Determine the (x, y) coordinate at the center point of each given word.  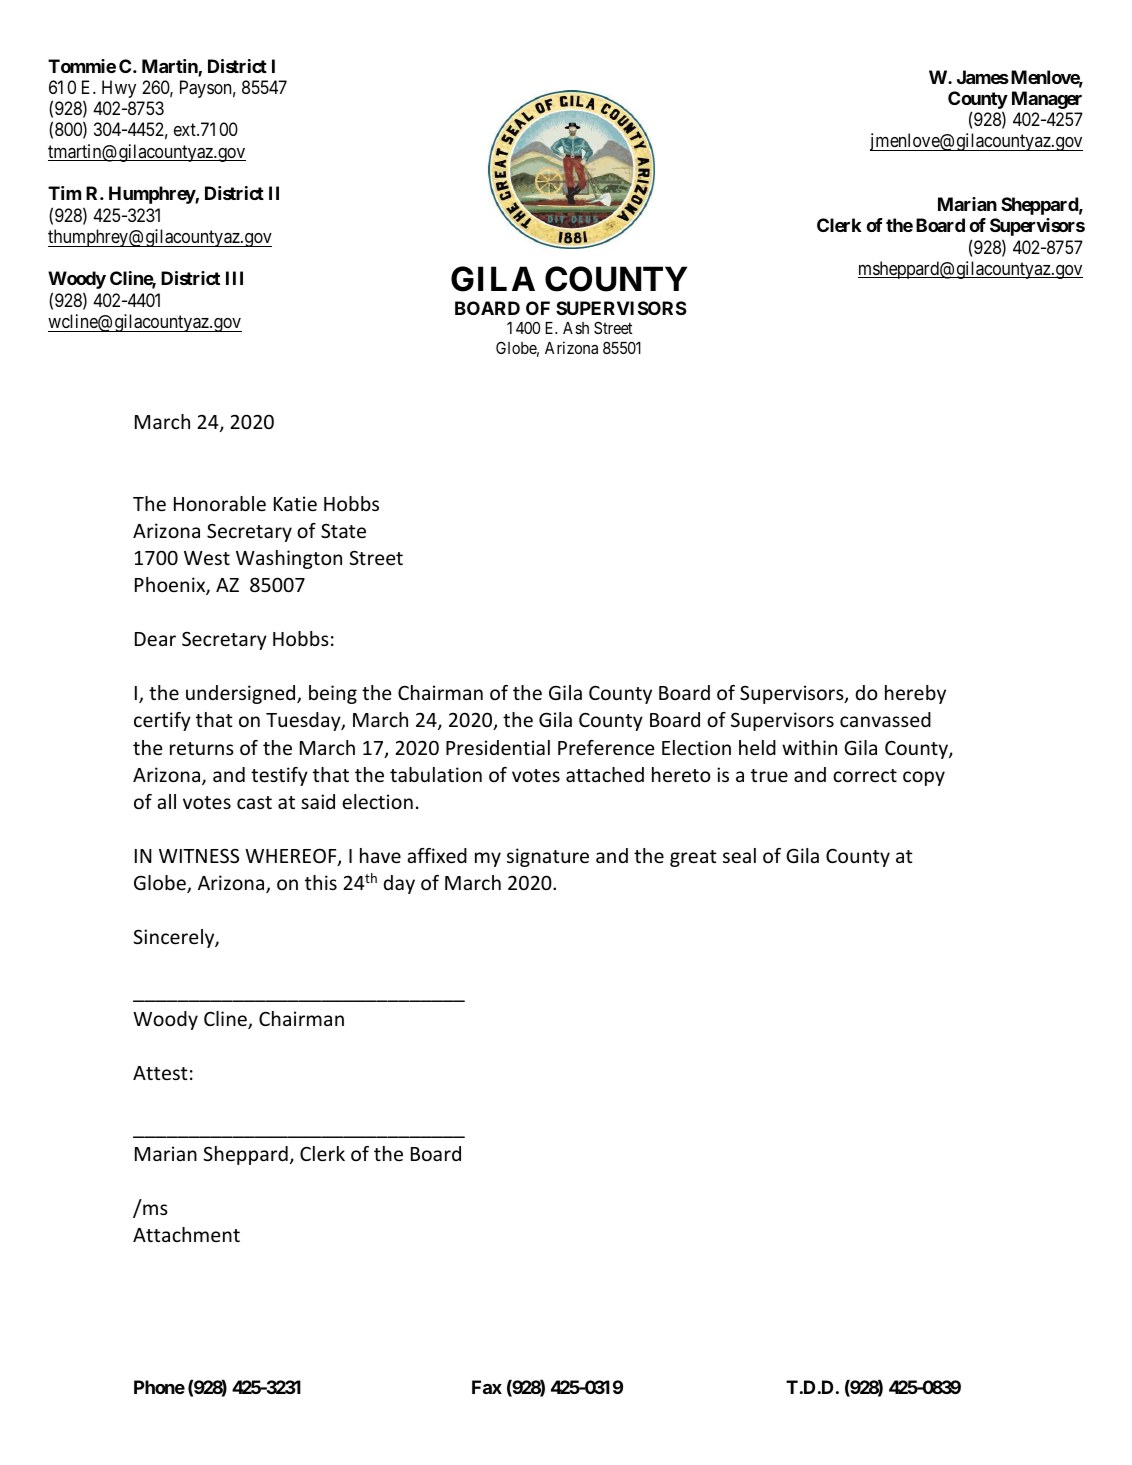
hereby (915, 694)
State (343, 530)
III (234, 278)
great (693, 858)
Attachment (186, 1234)
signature (548, 857)
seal (739, 855)
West (207, 558)
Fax (487, 1387)
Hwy (119, 89)
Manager (1047, 100)
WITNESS (199, 855)
